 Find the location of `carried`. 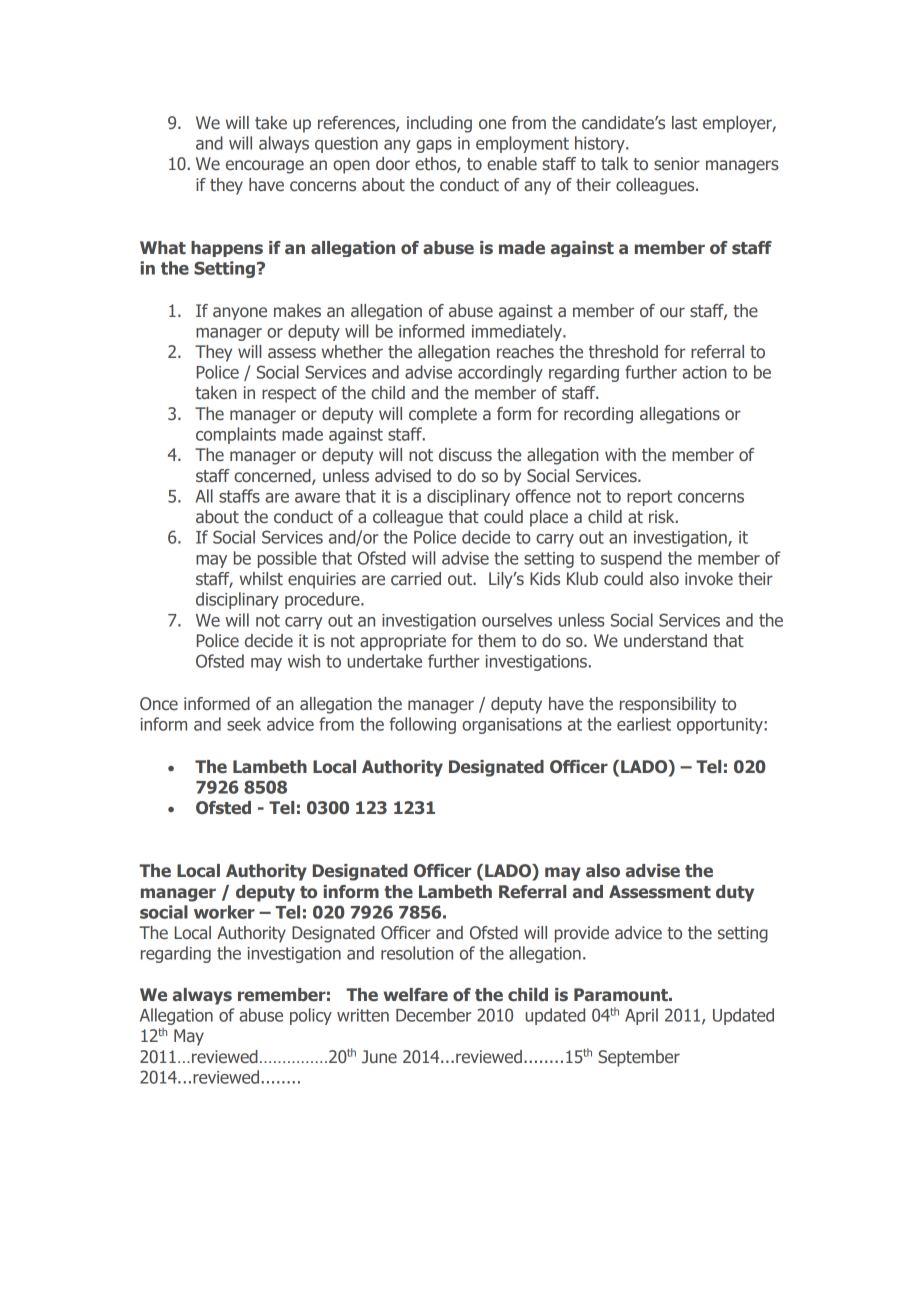

carried is located at coordinates (416, 578).
